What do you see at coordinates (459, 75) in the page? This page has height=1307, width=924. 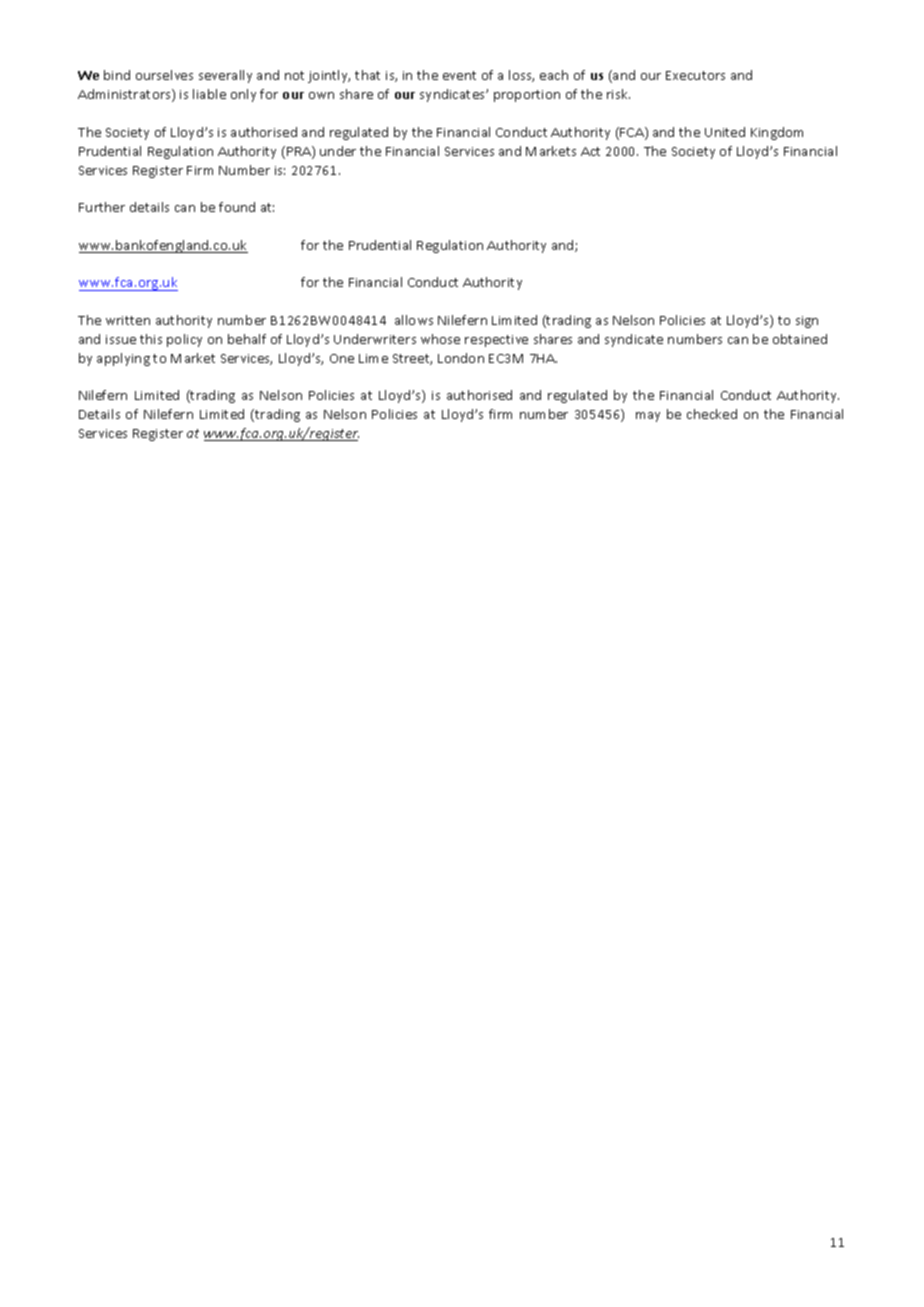 I see `event` at bounding box center [459, 75].
